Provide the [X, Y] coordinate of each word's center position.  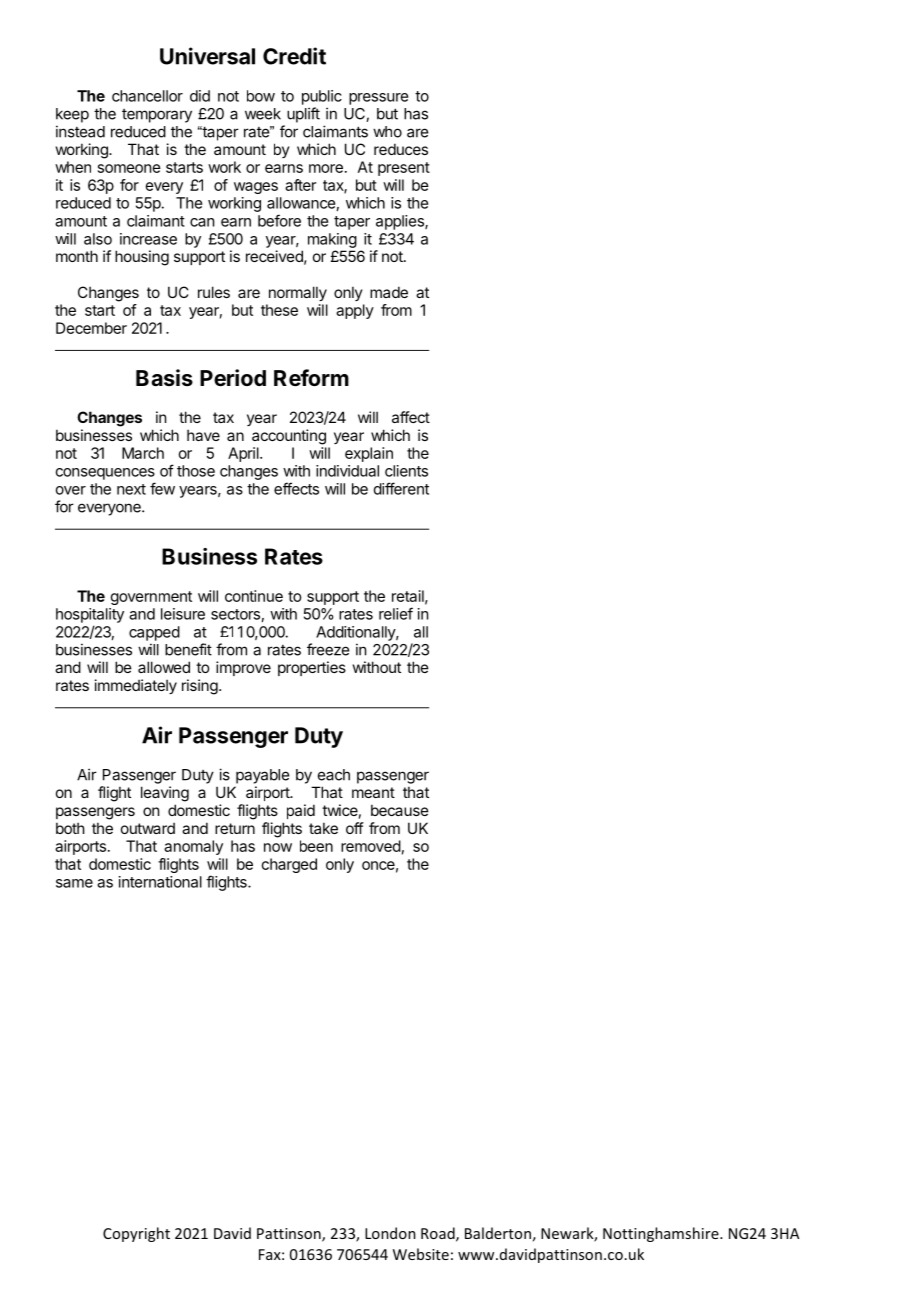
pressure [378, 99]
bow [261, 96]
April [244, 454]
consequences [105, 474]
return [235, 828]
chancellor [147, 96]
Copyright [136, 1234]
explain [369, 454]
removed [371, 846]
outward [148, 828]
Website [421, 1254]
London [390, 1233]
